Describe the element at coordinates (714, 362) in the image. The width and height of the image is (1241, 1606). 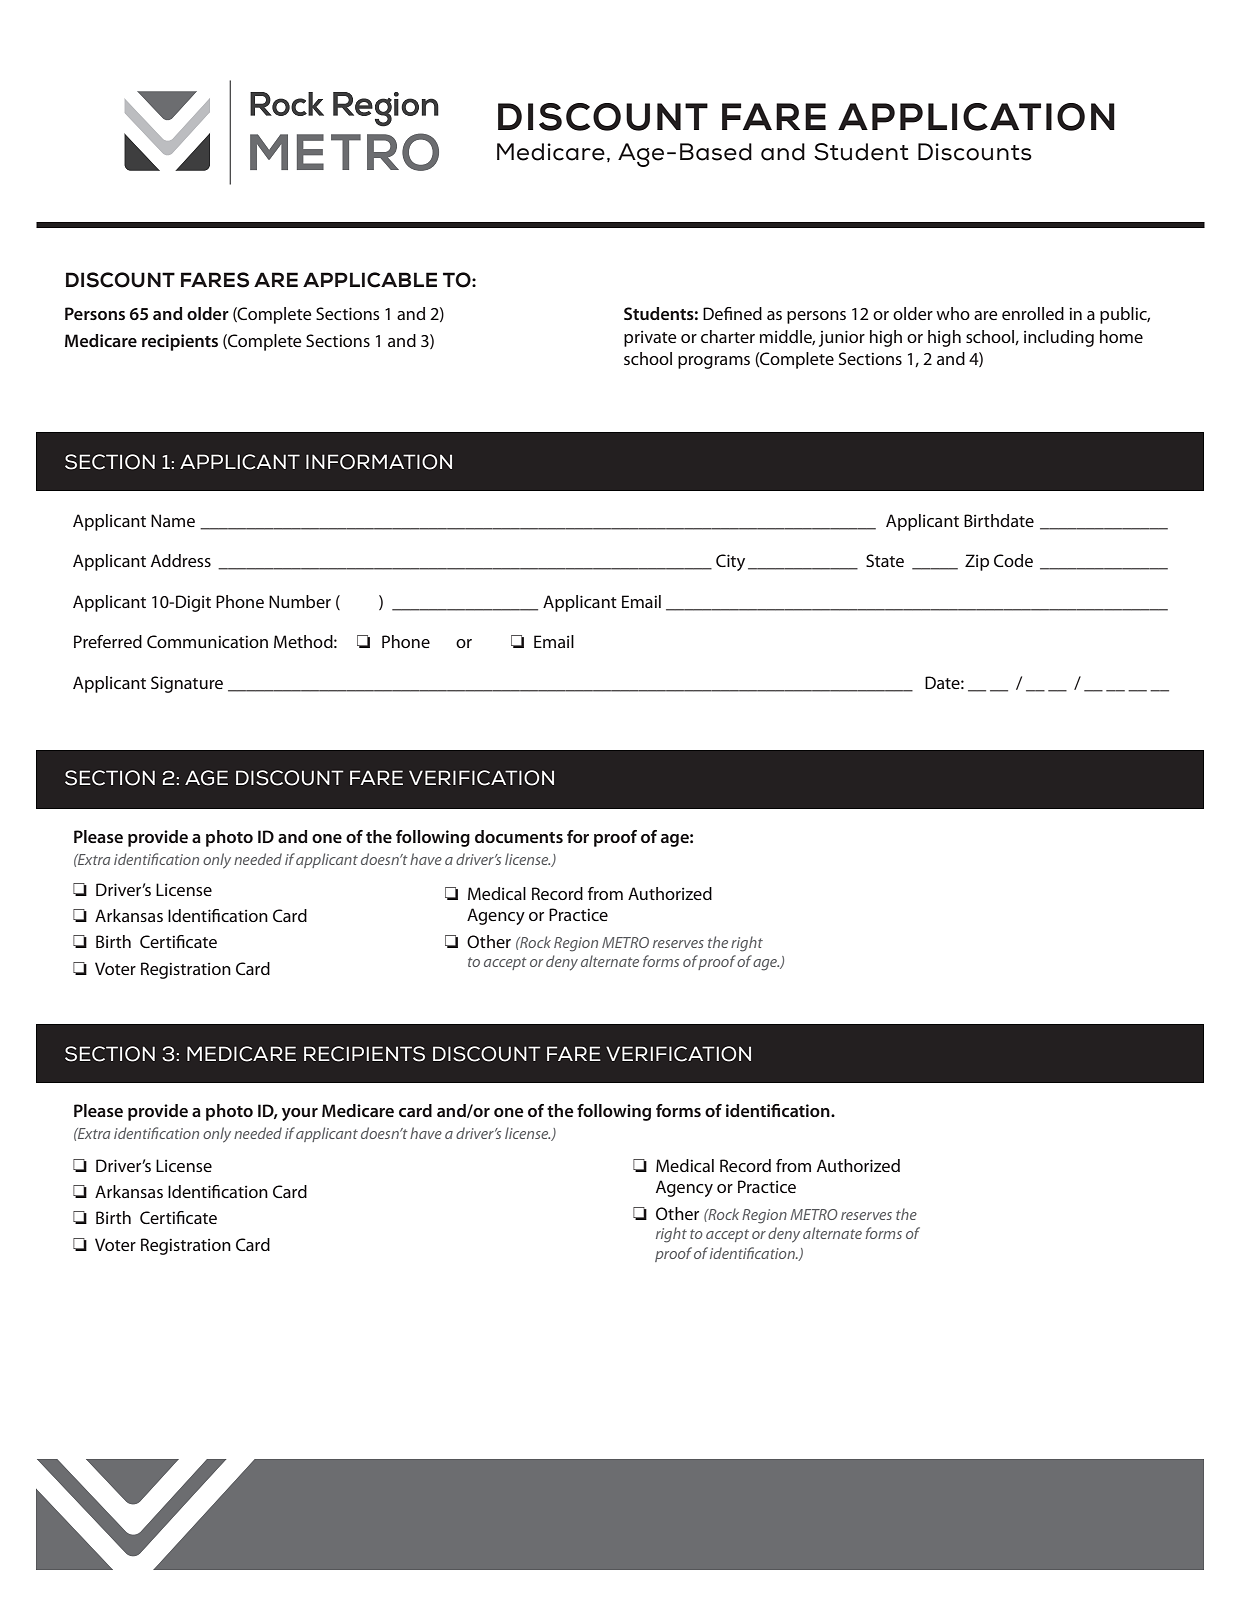
I see `programs` at that location.
